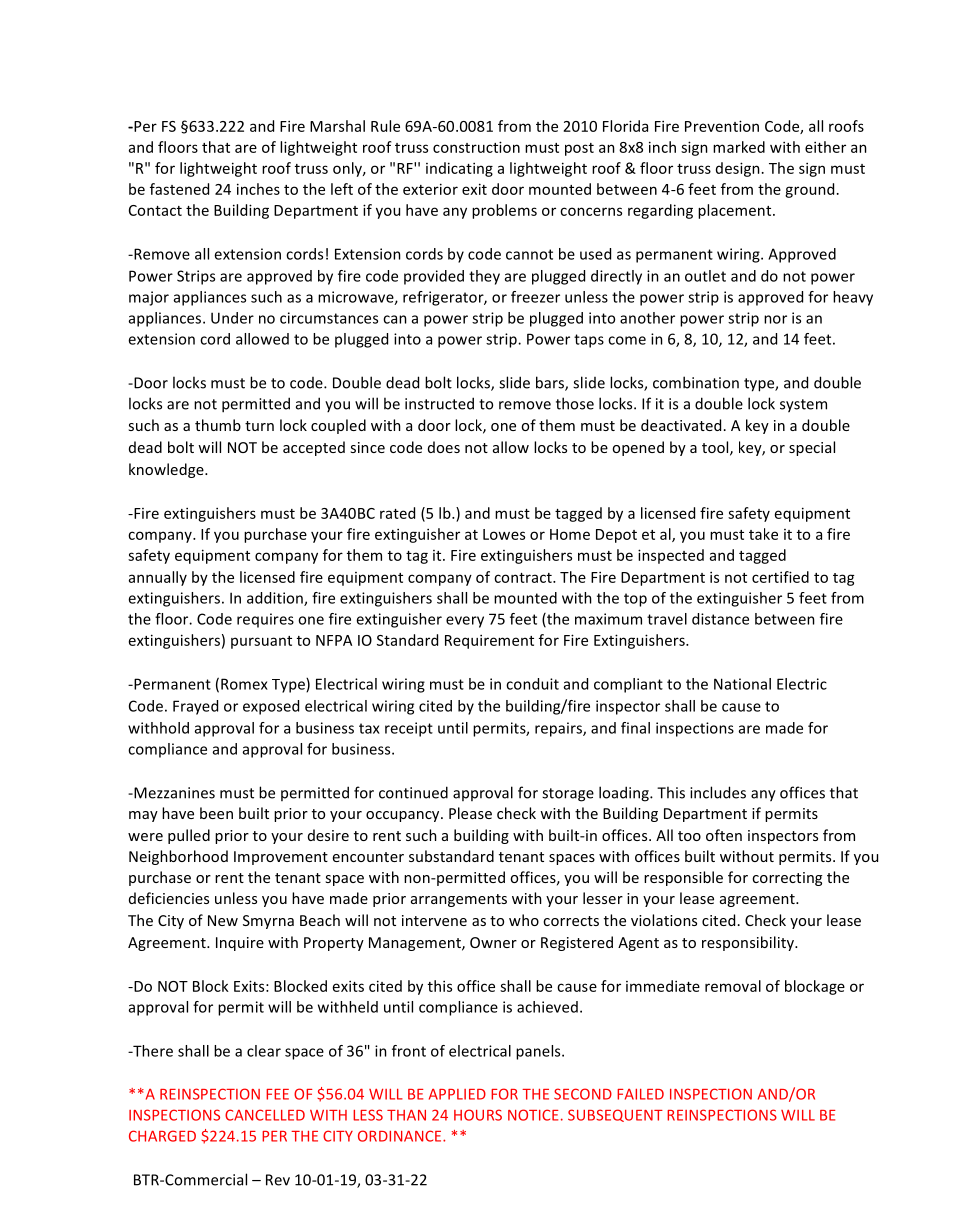 Image resolution: width=955 pixels, height=1232 pixels. What do you see at coordinates (640, 1094) in the screenshot?
I see `FAILED` at bounding box center [640, 1094].
